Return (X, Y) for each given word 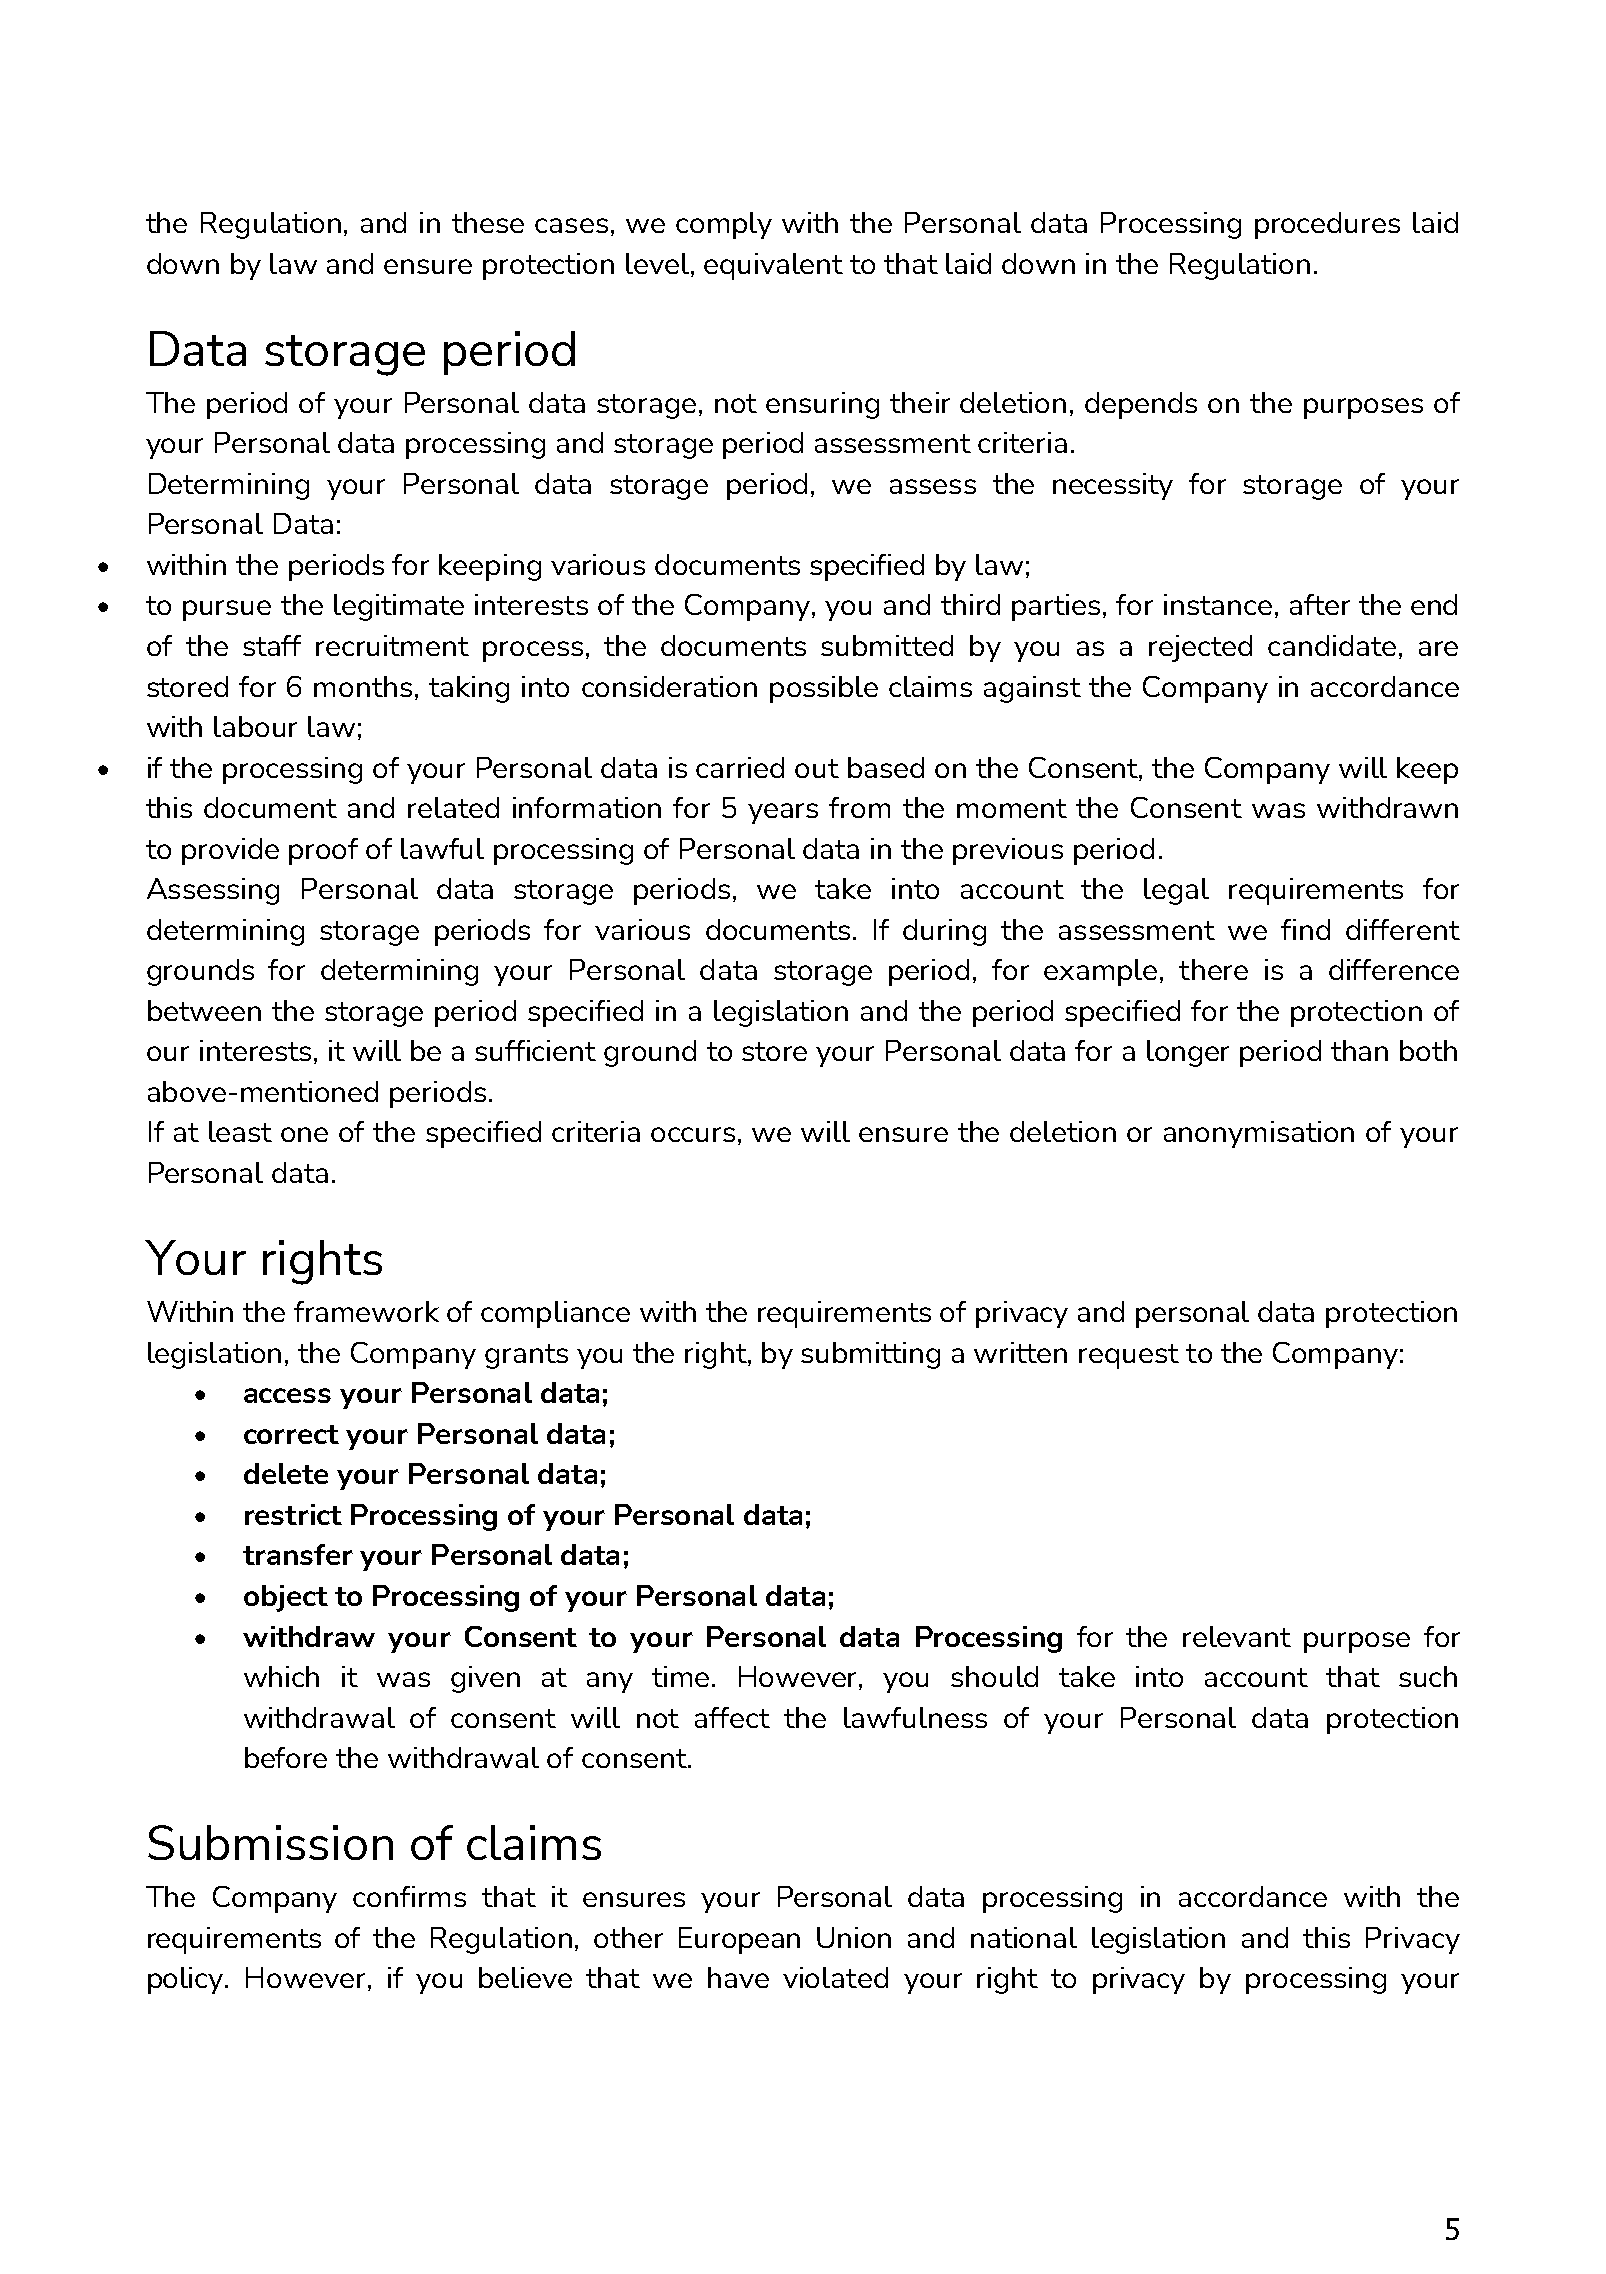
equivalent (773, 266)
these (488, 222)
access (287, 1395)
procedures (1327, 225)
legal (1176, 891)
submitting (870, 1355)
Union (854, 1937)
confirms (409, 1896)
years (783, 813)
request (1129, 1356)
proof (323, 851)
